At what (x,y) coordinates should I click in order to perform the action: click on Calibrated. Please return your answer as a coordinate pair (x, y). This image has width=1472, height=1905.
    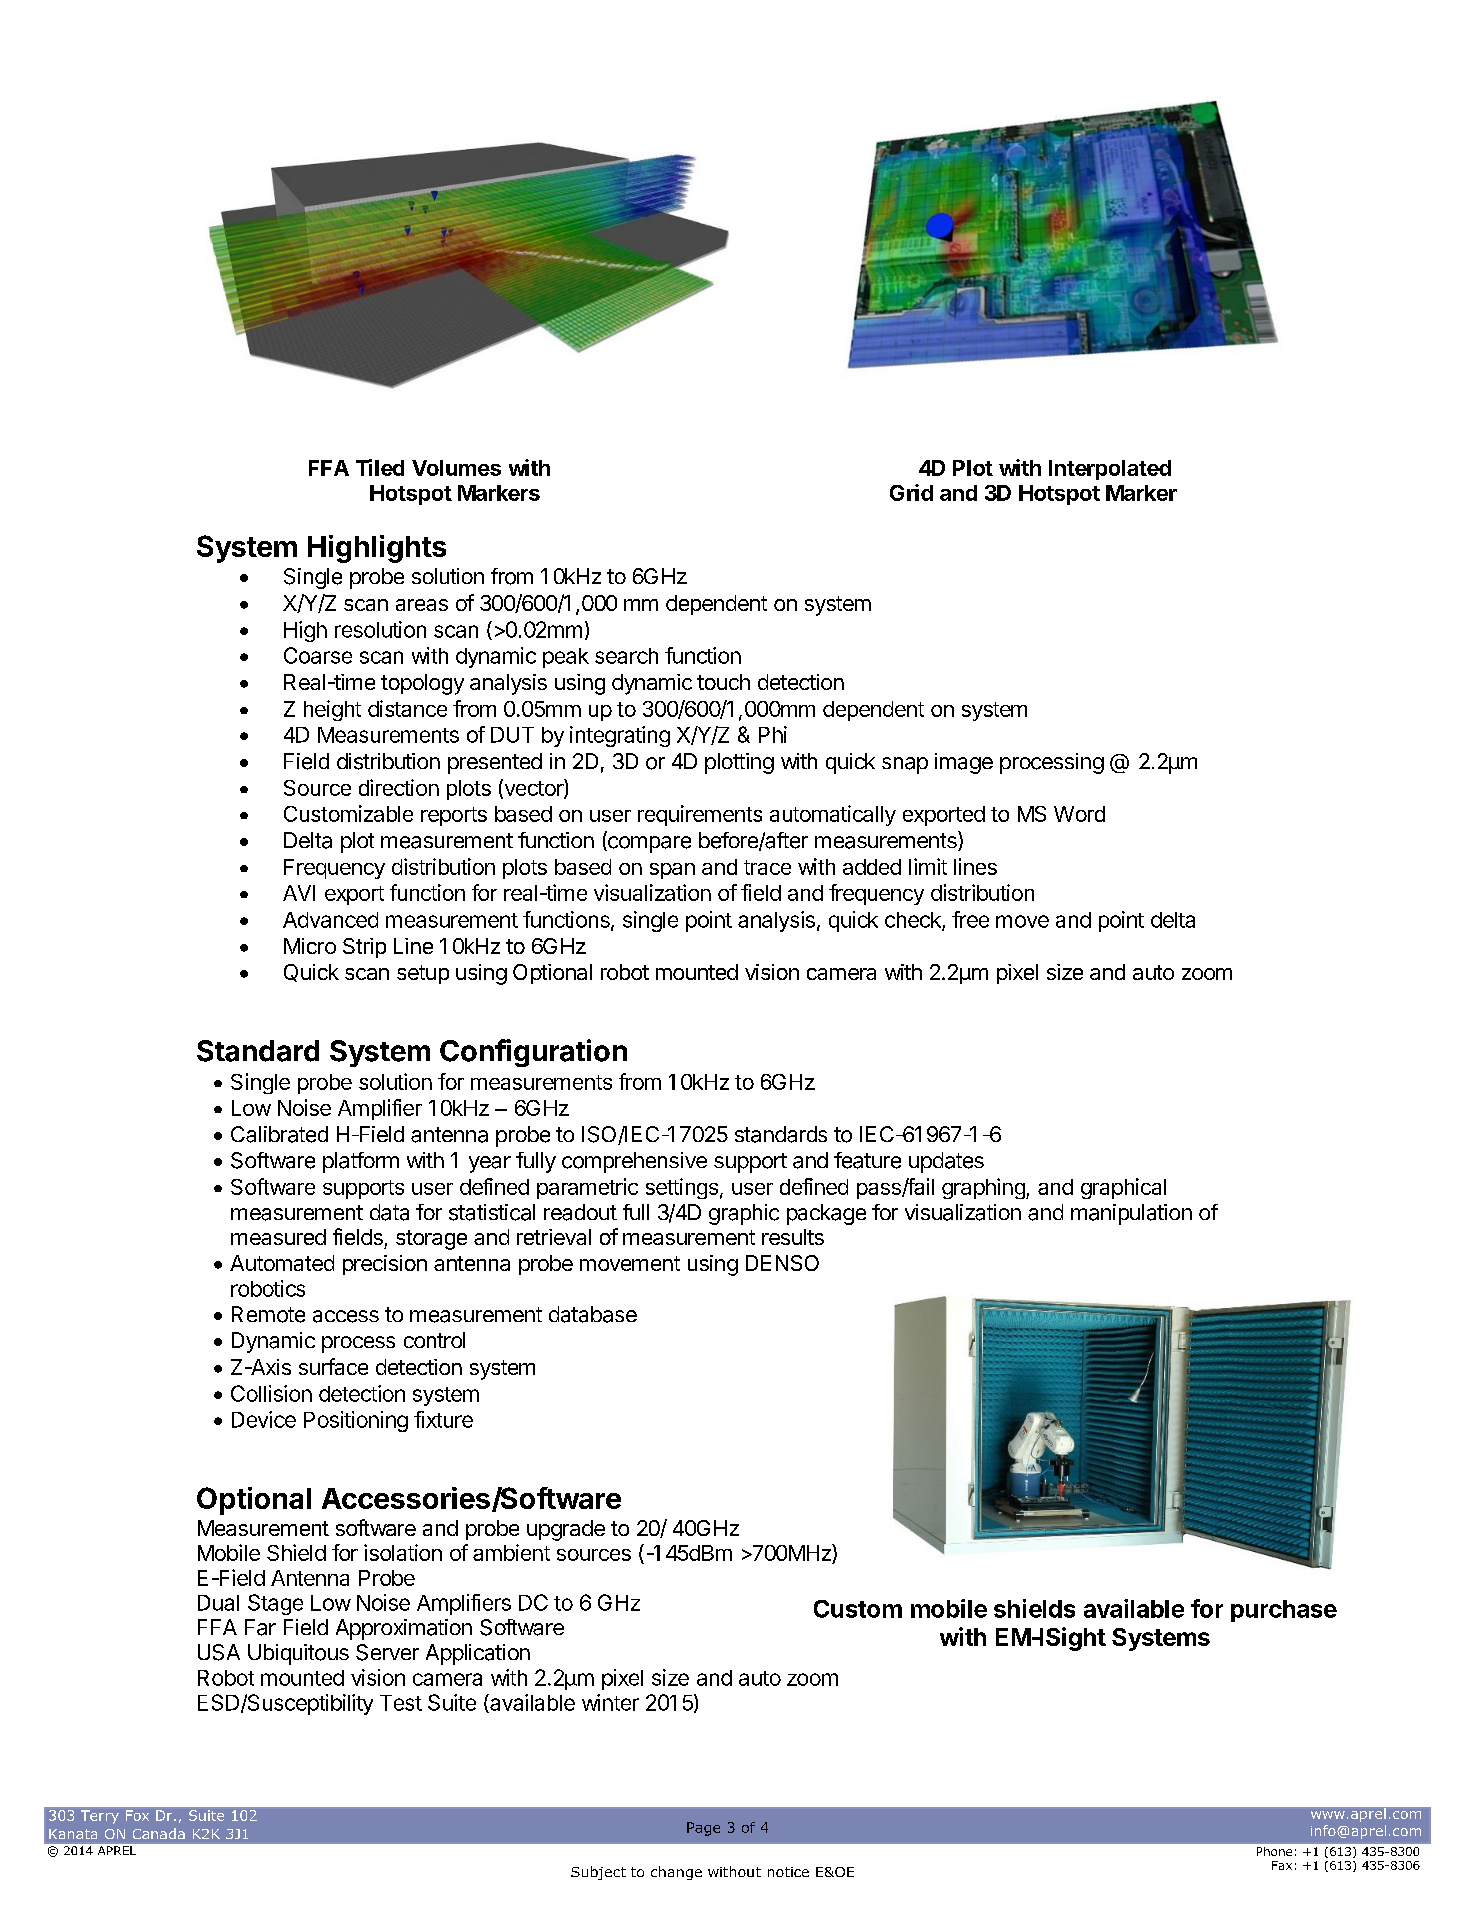
    Looking at the image, I should click on (279, 1134).
